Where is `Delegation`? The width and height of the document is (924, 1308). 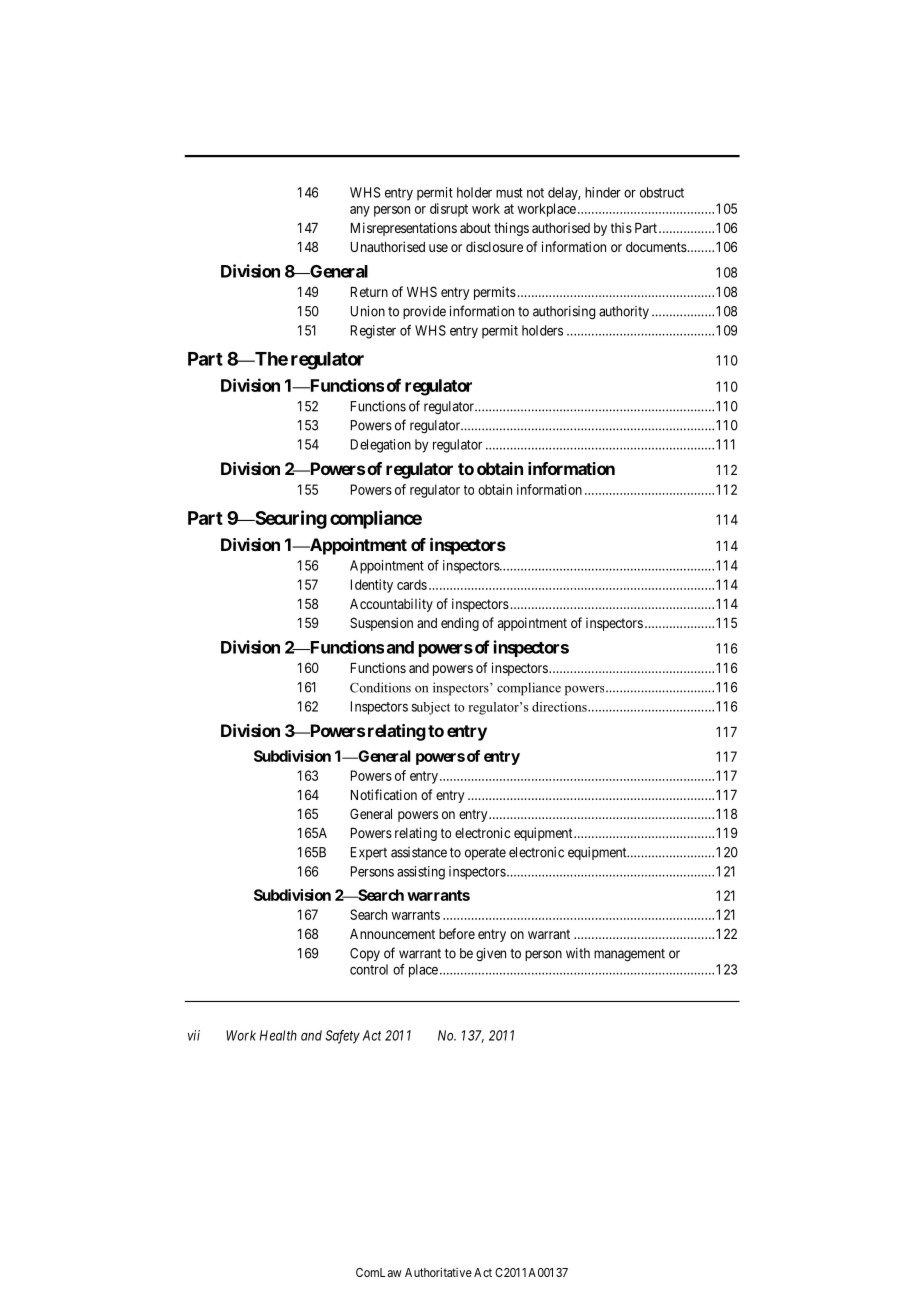 Delegation is located at coordinates (381, 446).
